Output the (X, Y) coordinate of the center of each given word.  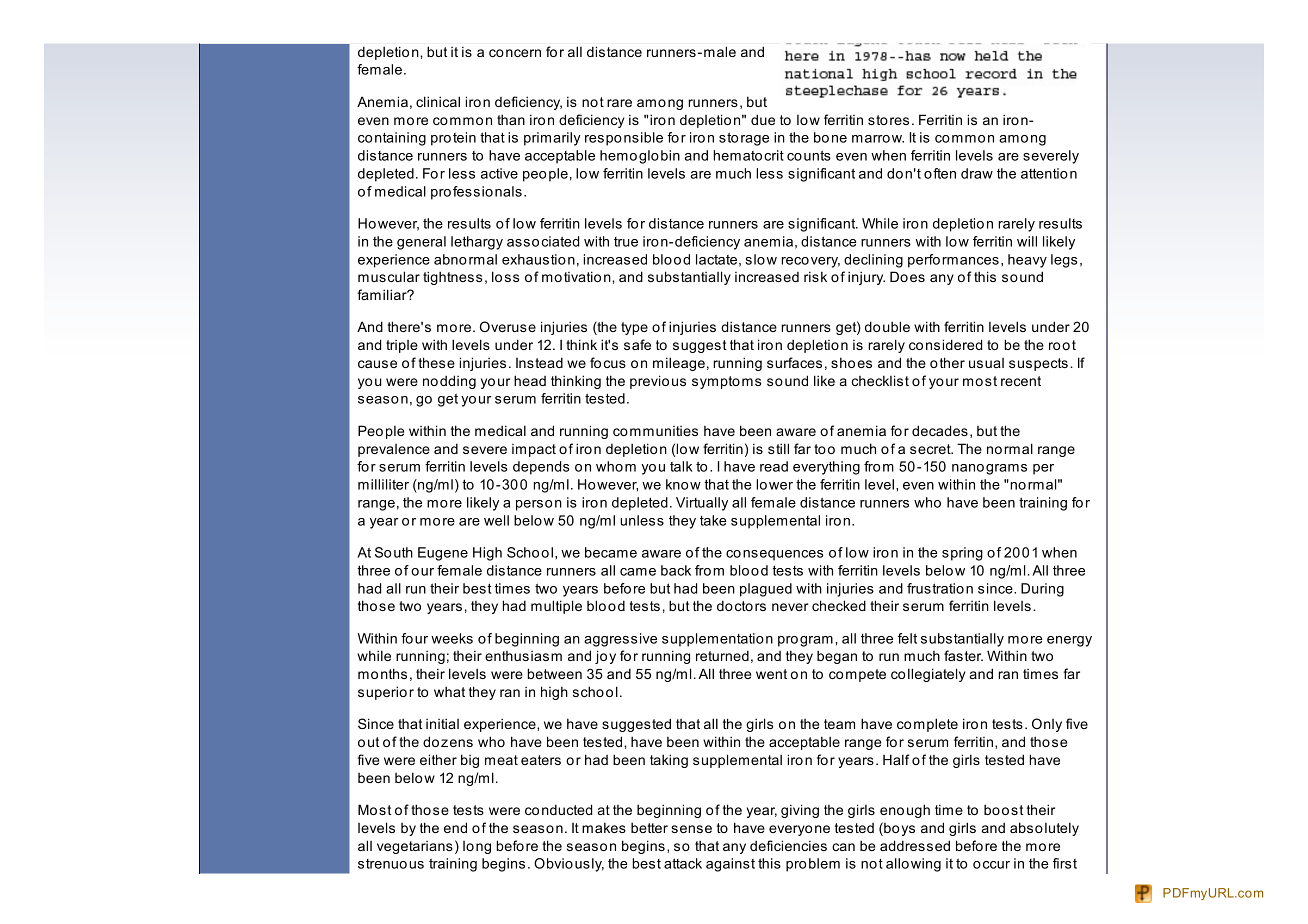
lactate (716, 259)
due (763, 119)
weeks (452, 638)
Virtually (702, 504)
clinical (438, 101)
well (496, 520)
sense (691, 829)
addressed (915, 845)
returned (722, 655)
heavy (1027, 261)
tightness (452, 278)
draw (977, 173)
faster (963, 655)
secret (931, 449)
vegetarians (415, 847)
